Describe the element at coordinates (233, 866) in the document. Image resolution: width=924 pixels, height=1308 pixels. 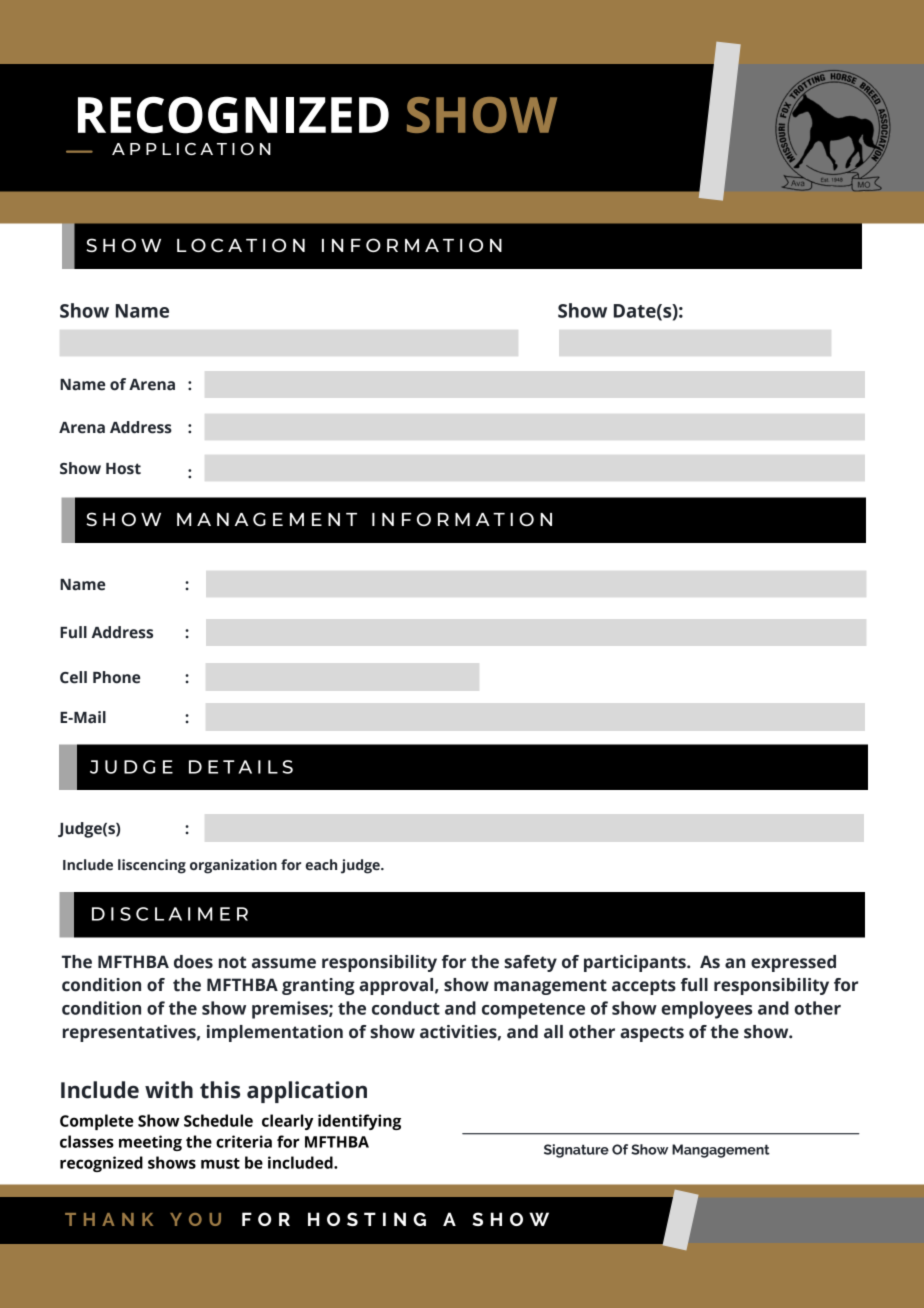
I see `organization` at that location.
